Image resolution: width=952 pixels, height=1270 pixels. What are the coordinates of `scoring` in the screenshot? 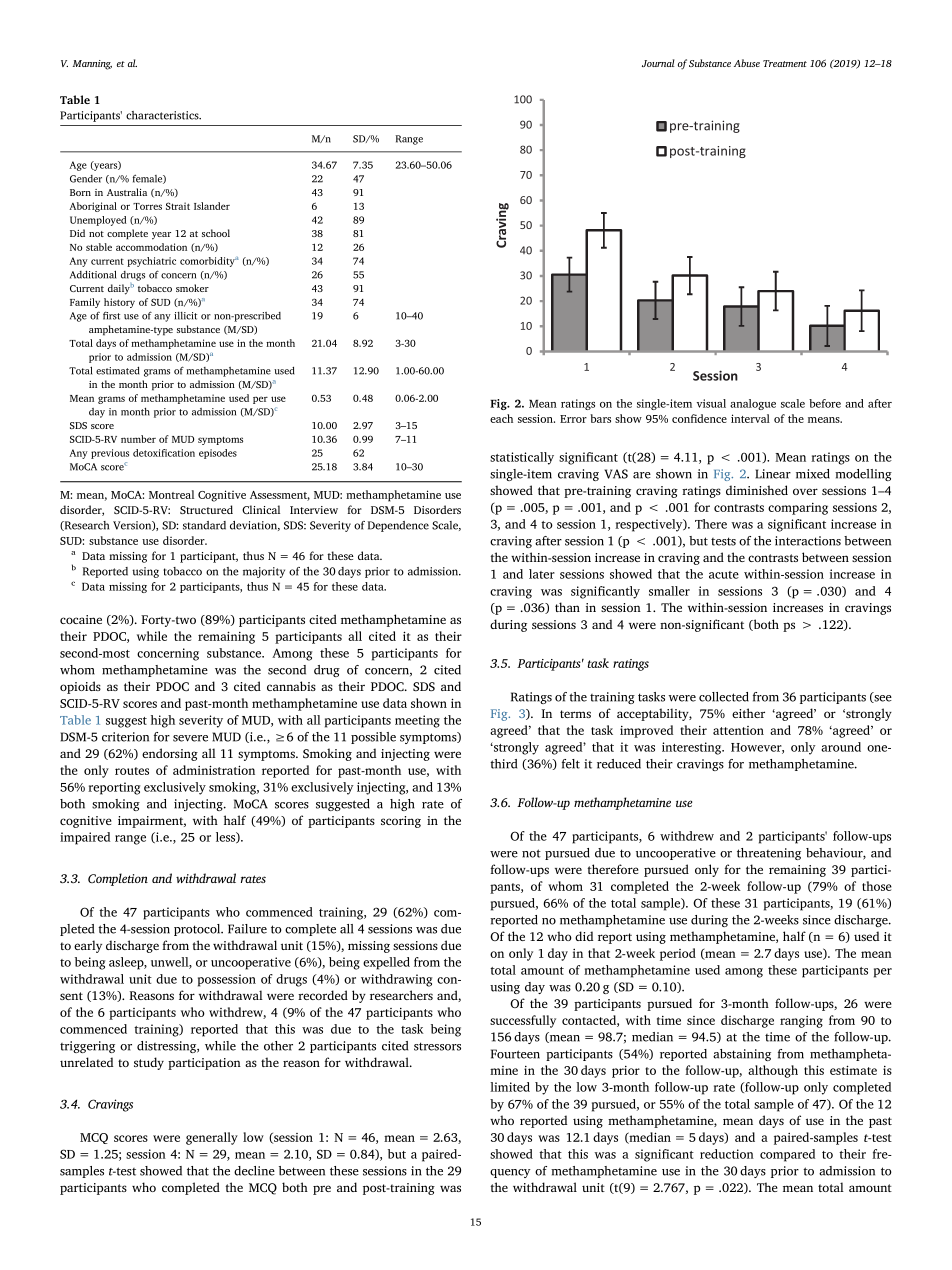 It's located at (401, 822).
